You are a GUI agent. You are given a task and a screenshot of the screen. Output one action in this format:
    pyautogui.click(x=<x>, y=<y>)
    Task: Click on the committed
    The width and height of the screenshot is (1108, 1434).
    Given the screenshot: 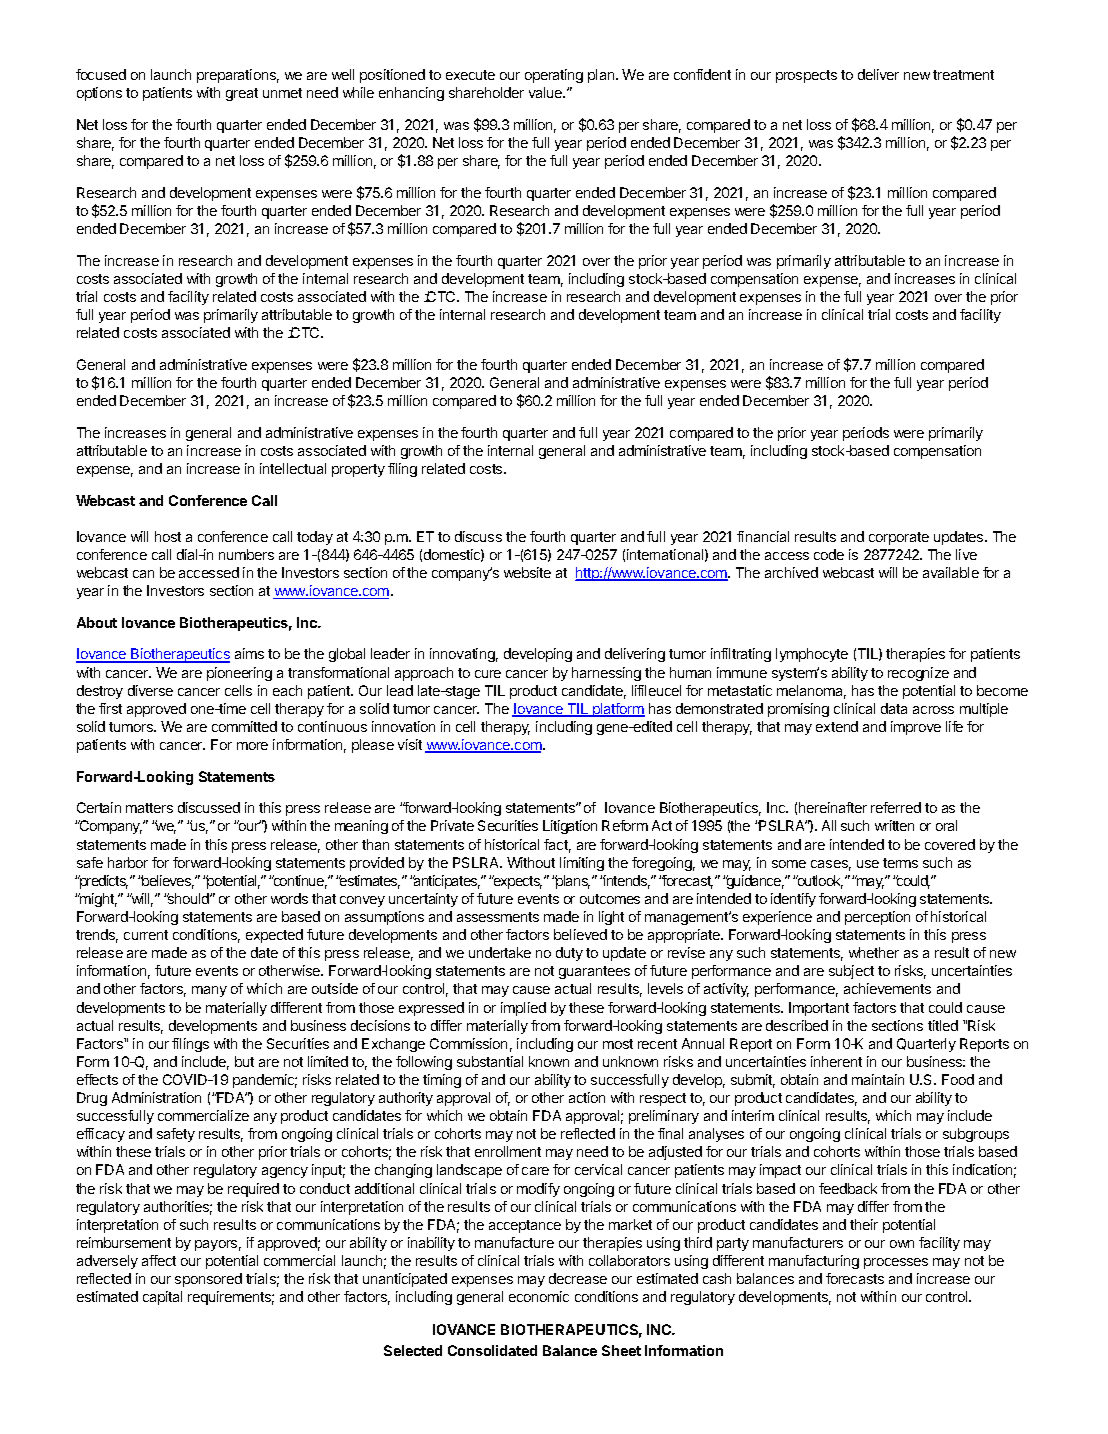 What is the action you would take?
    pyautogui.click(x=244, y=726)
